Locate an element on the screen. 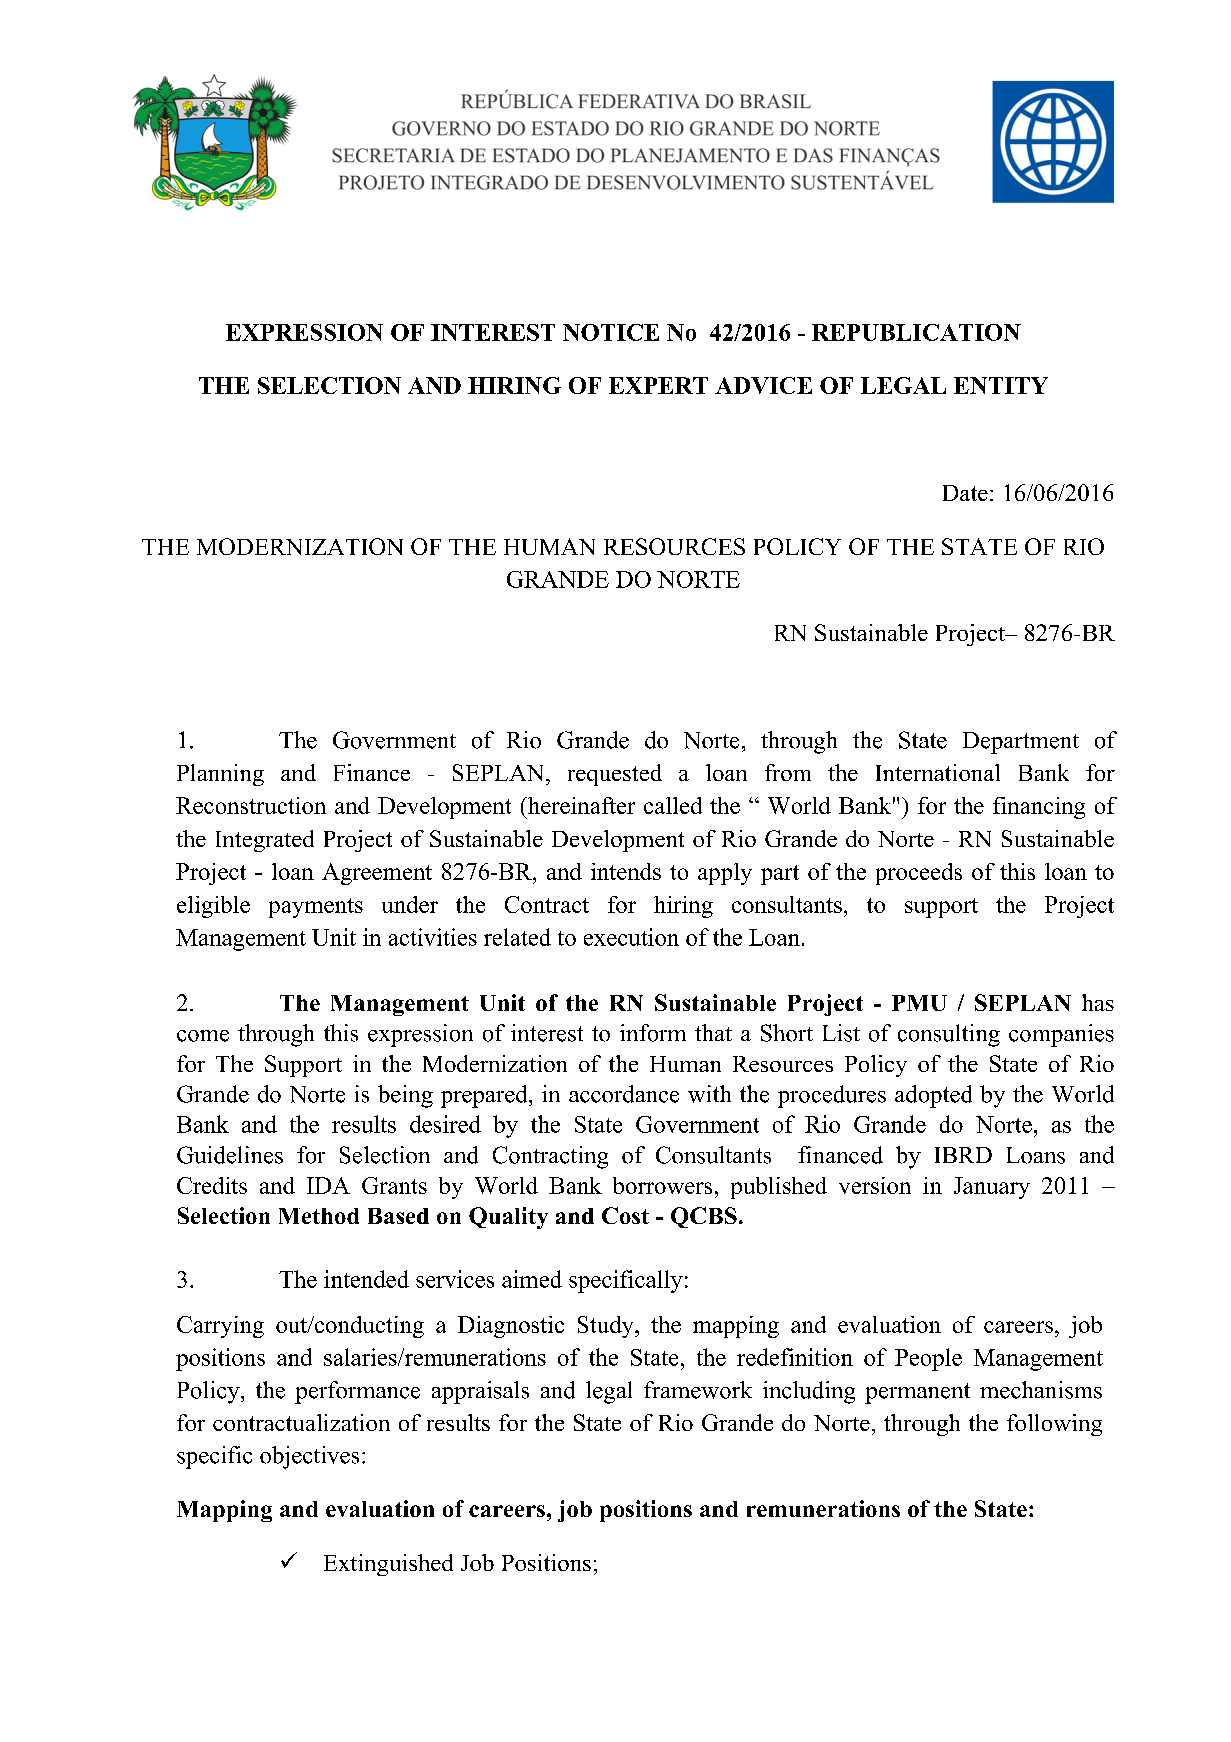  framework is located at coordinates (698, 1390).
